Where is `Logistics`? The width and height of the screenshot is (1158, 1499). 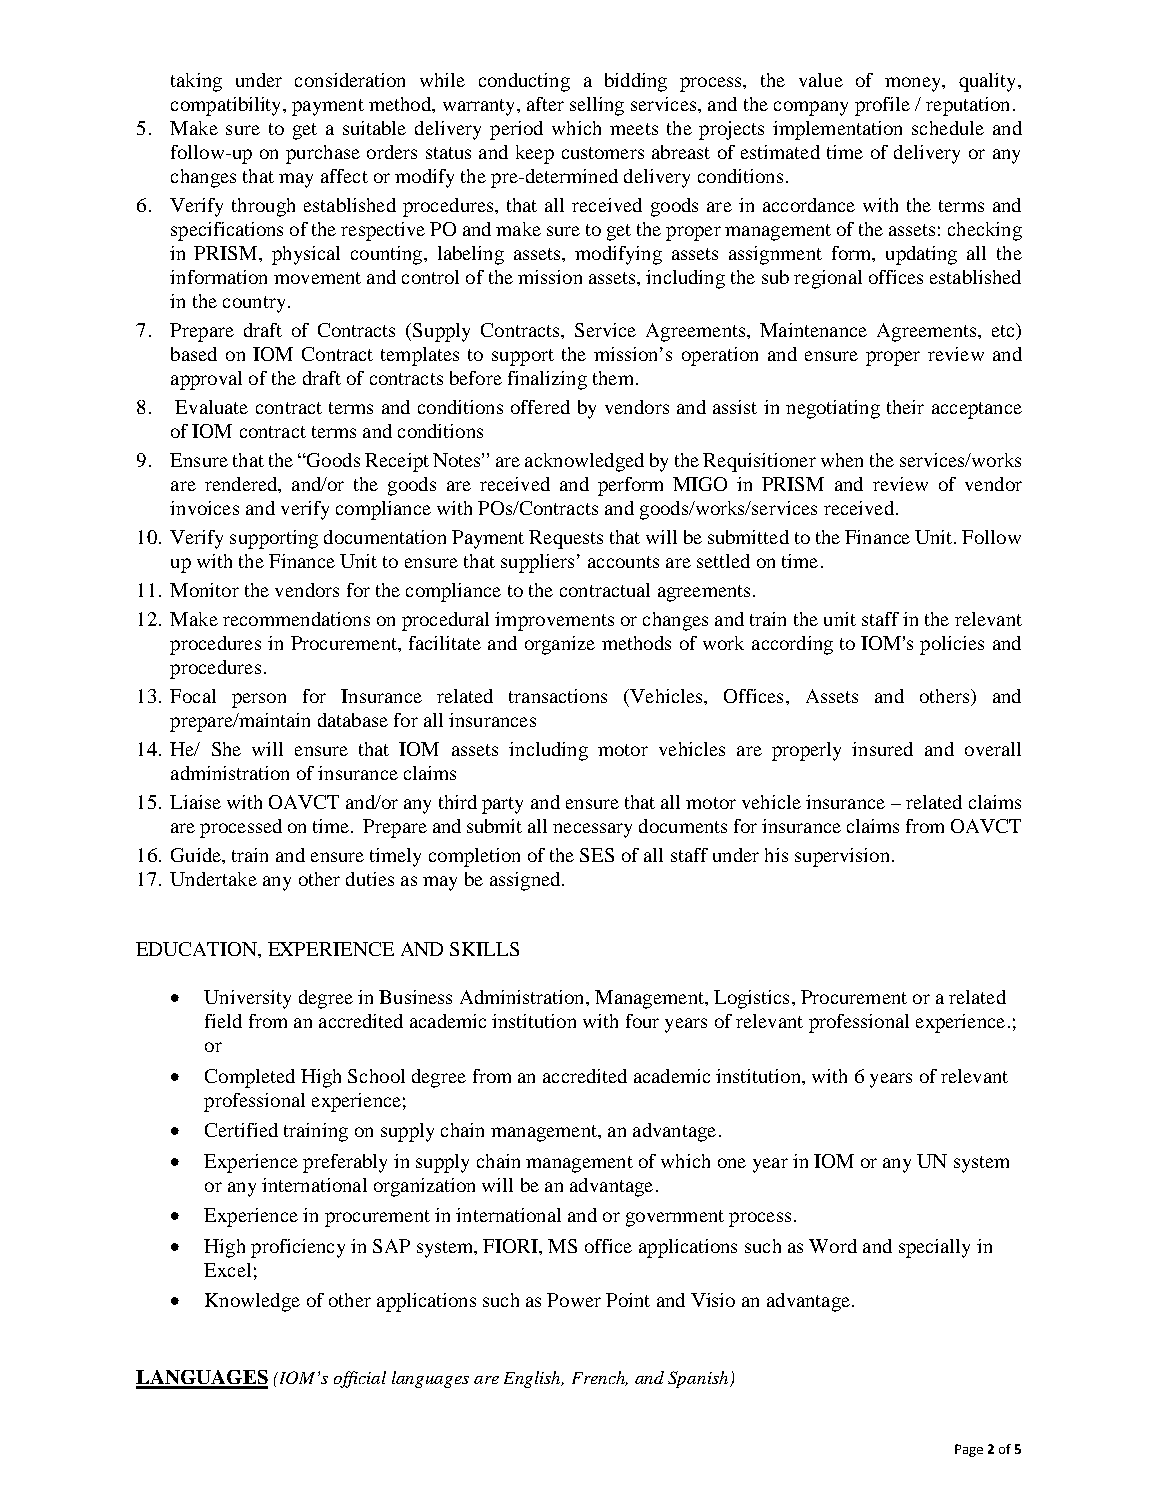 Logistics is located at coordinates (751, 999).
